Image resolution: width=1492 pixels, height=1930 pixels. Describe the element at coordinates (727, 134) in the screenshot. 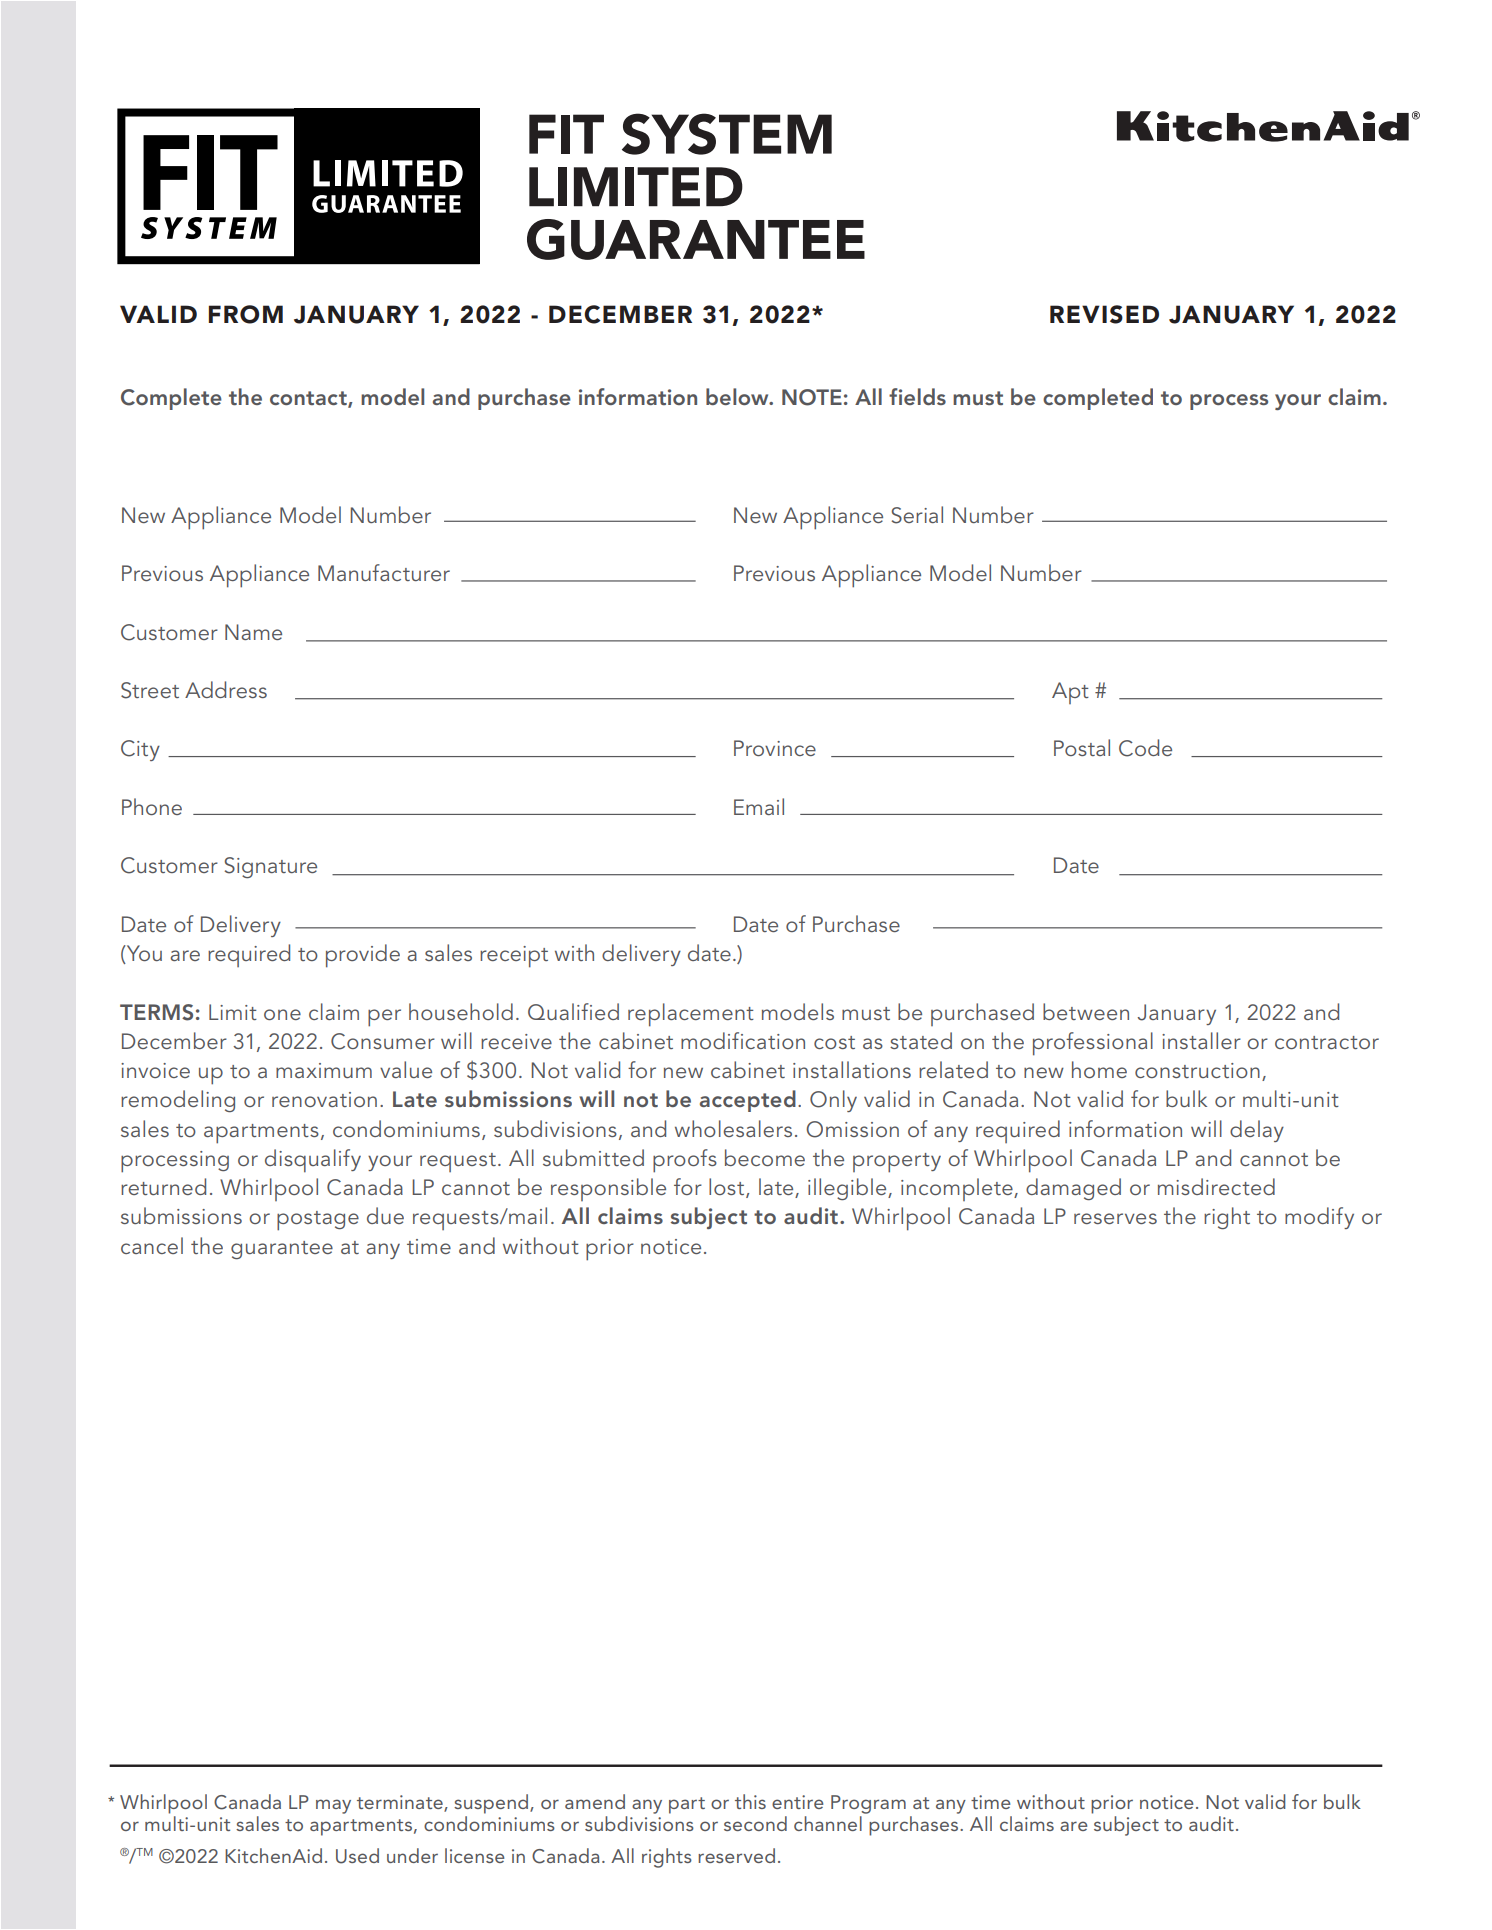

I see `SYSTEM` at that location.
